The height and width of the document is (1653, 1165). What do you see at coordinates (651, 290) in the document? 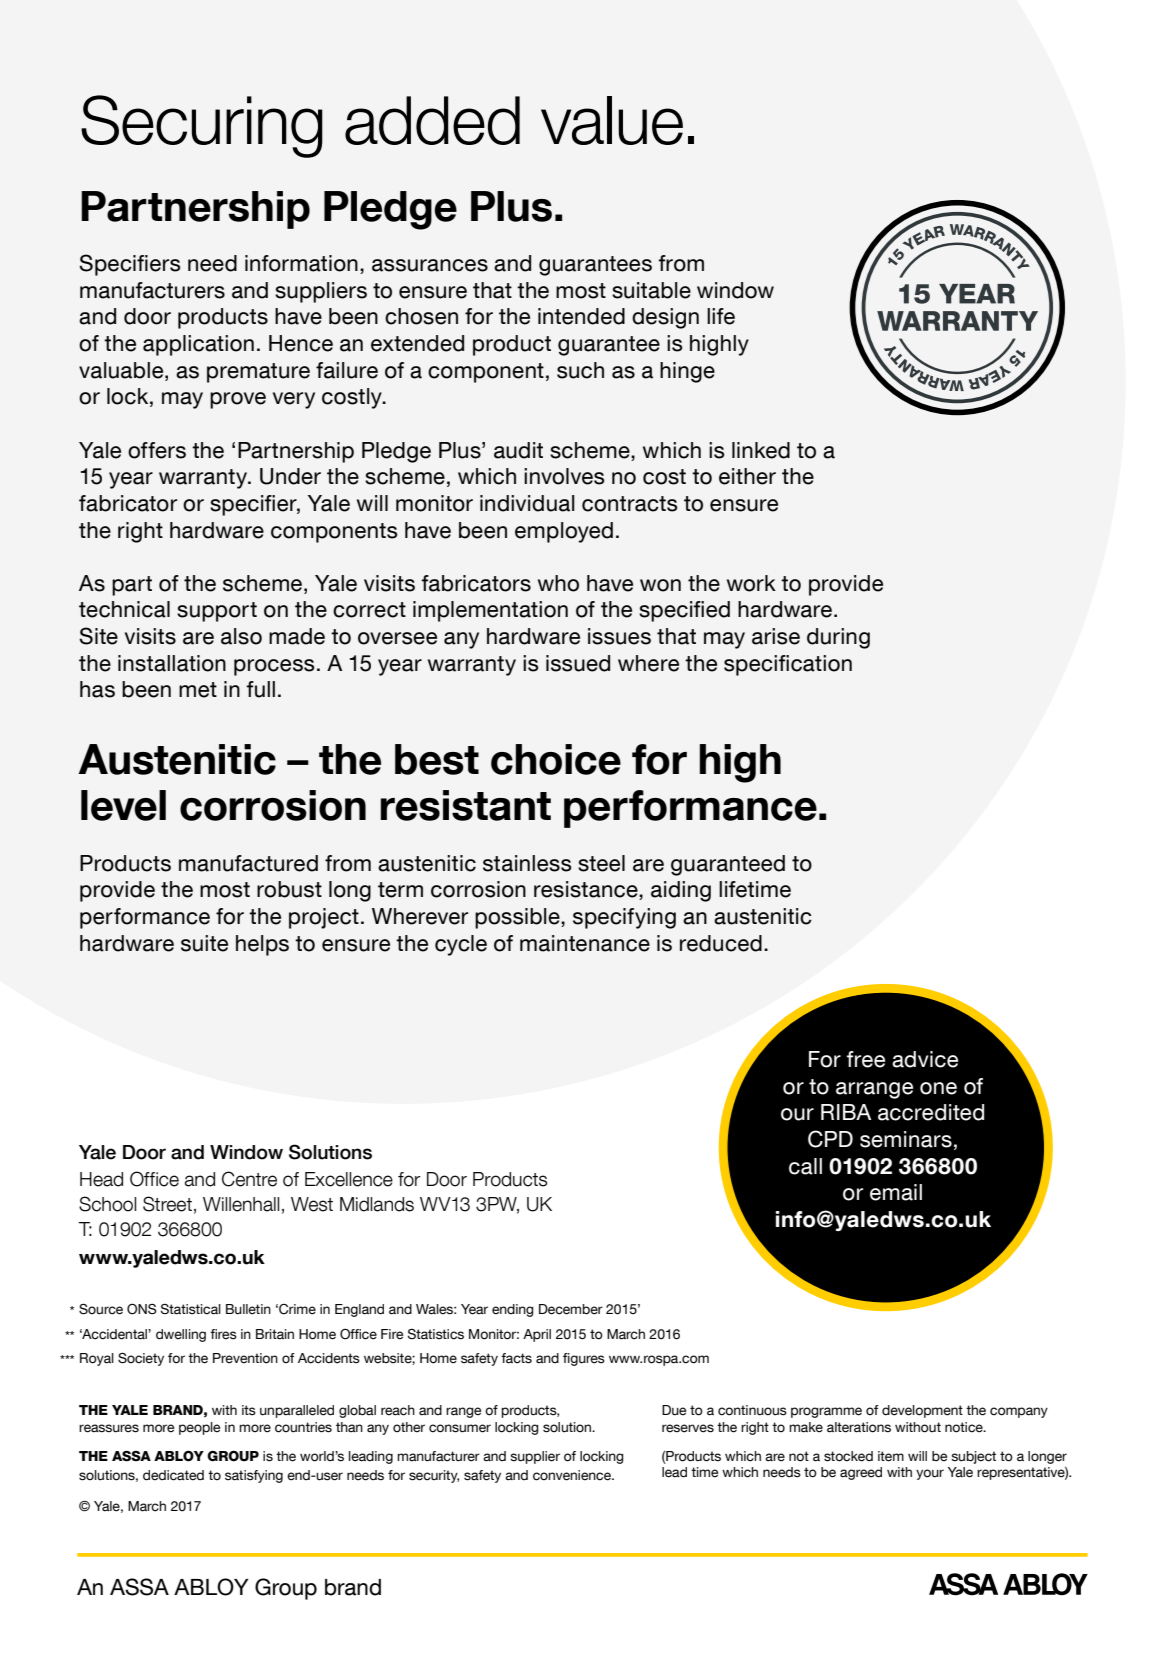
I see `suitable` at bounding box center [651, 290].
